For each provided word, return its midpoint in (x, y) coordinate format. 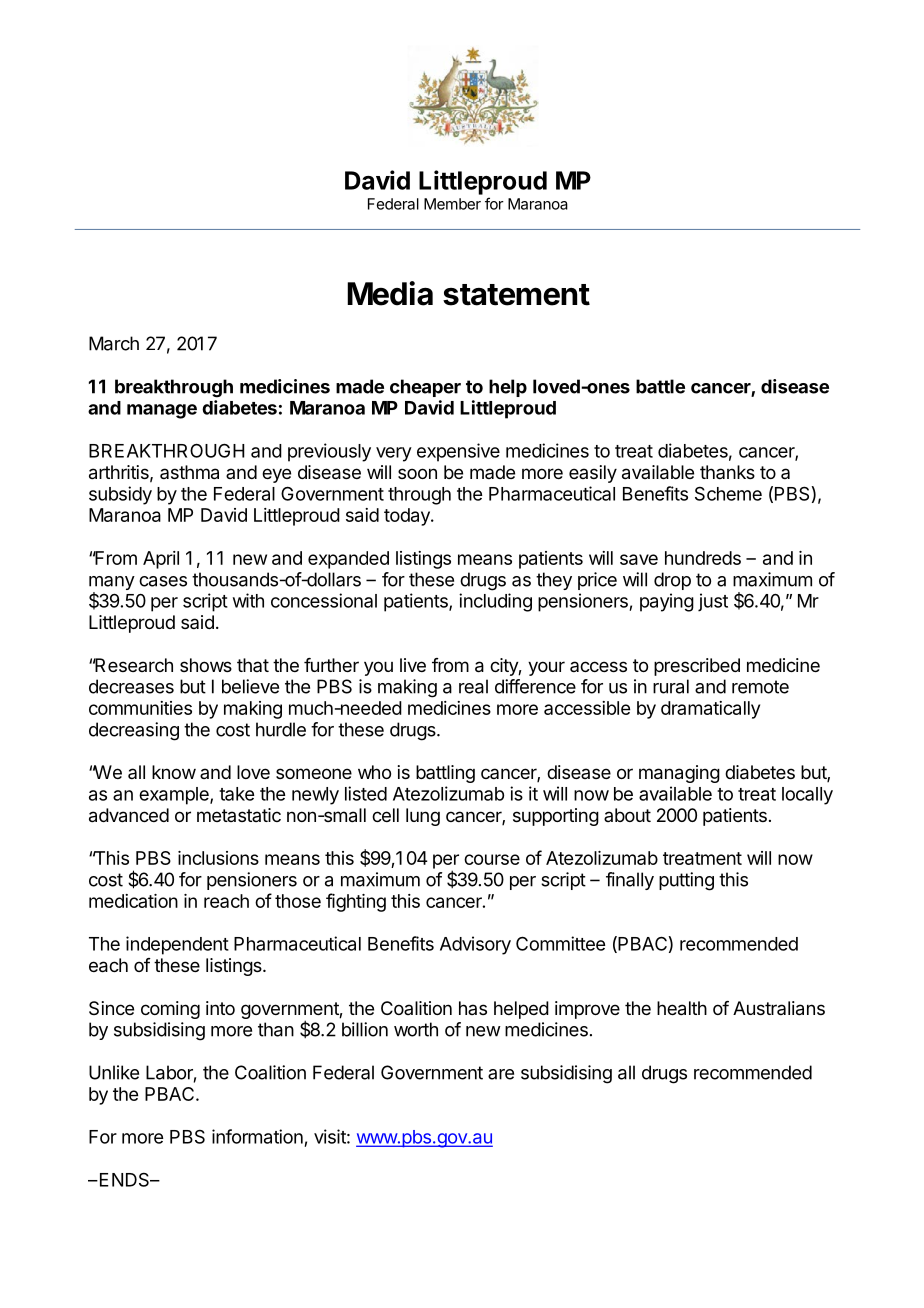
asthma (189, 472)
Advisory (475, 945)
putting (686, 881)
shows (206, 665)
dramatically (710, 710)
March (114, 343)
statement (516, 295)
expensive (458, 452)
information (257, 1136)
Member (452, 204)
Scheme (728, 493)
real (473, 686)
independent (177, 945)
